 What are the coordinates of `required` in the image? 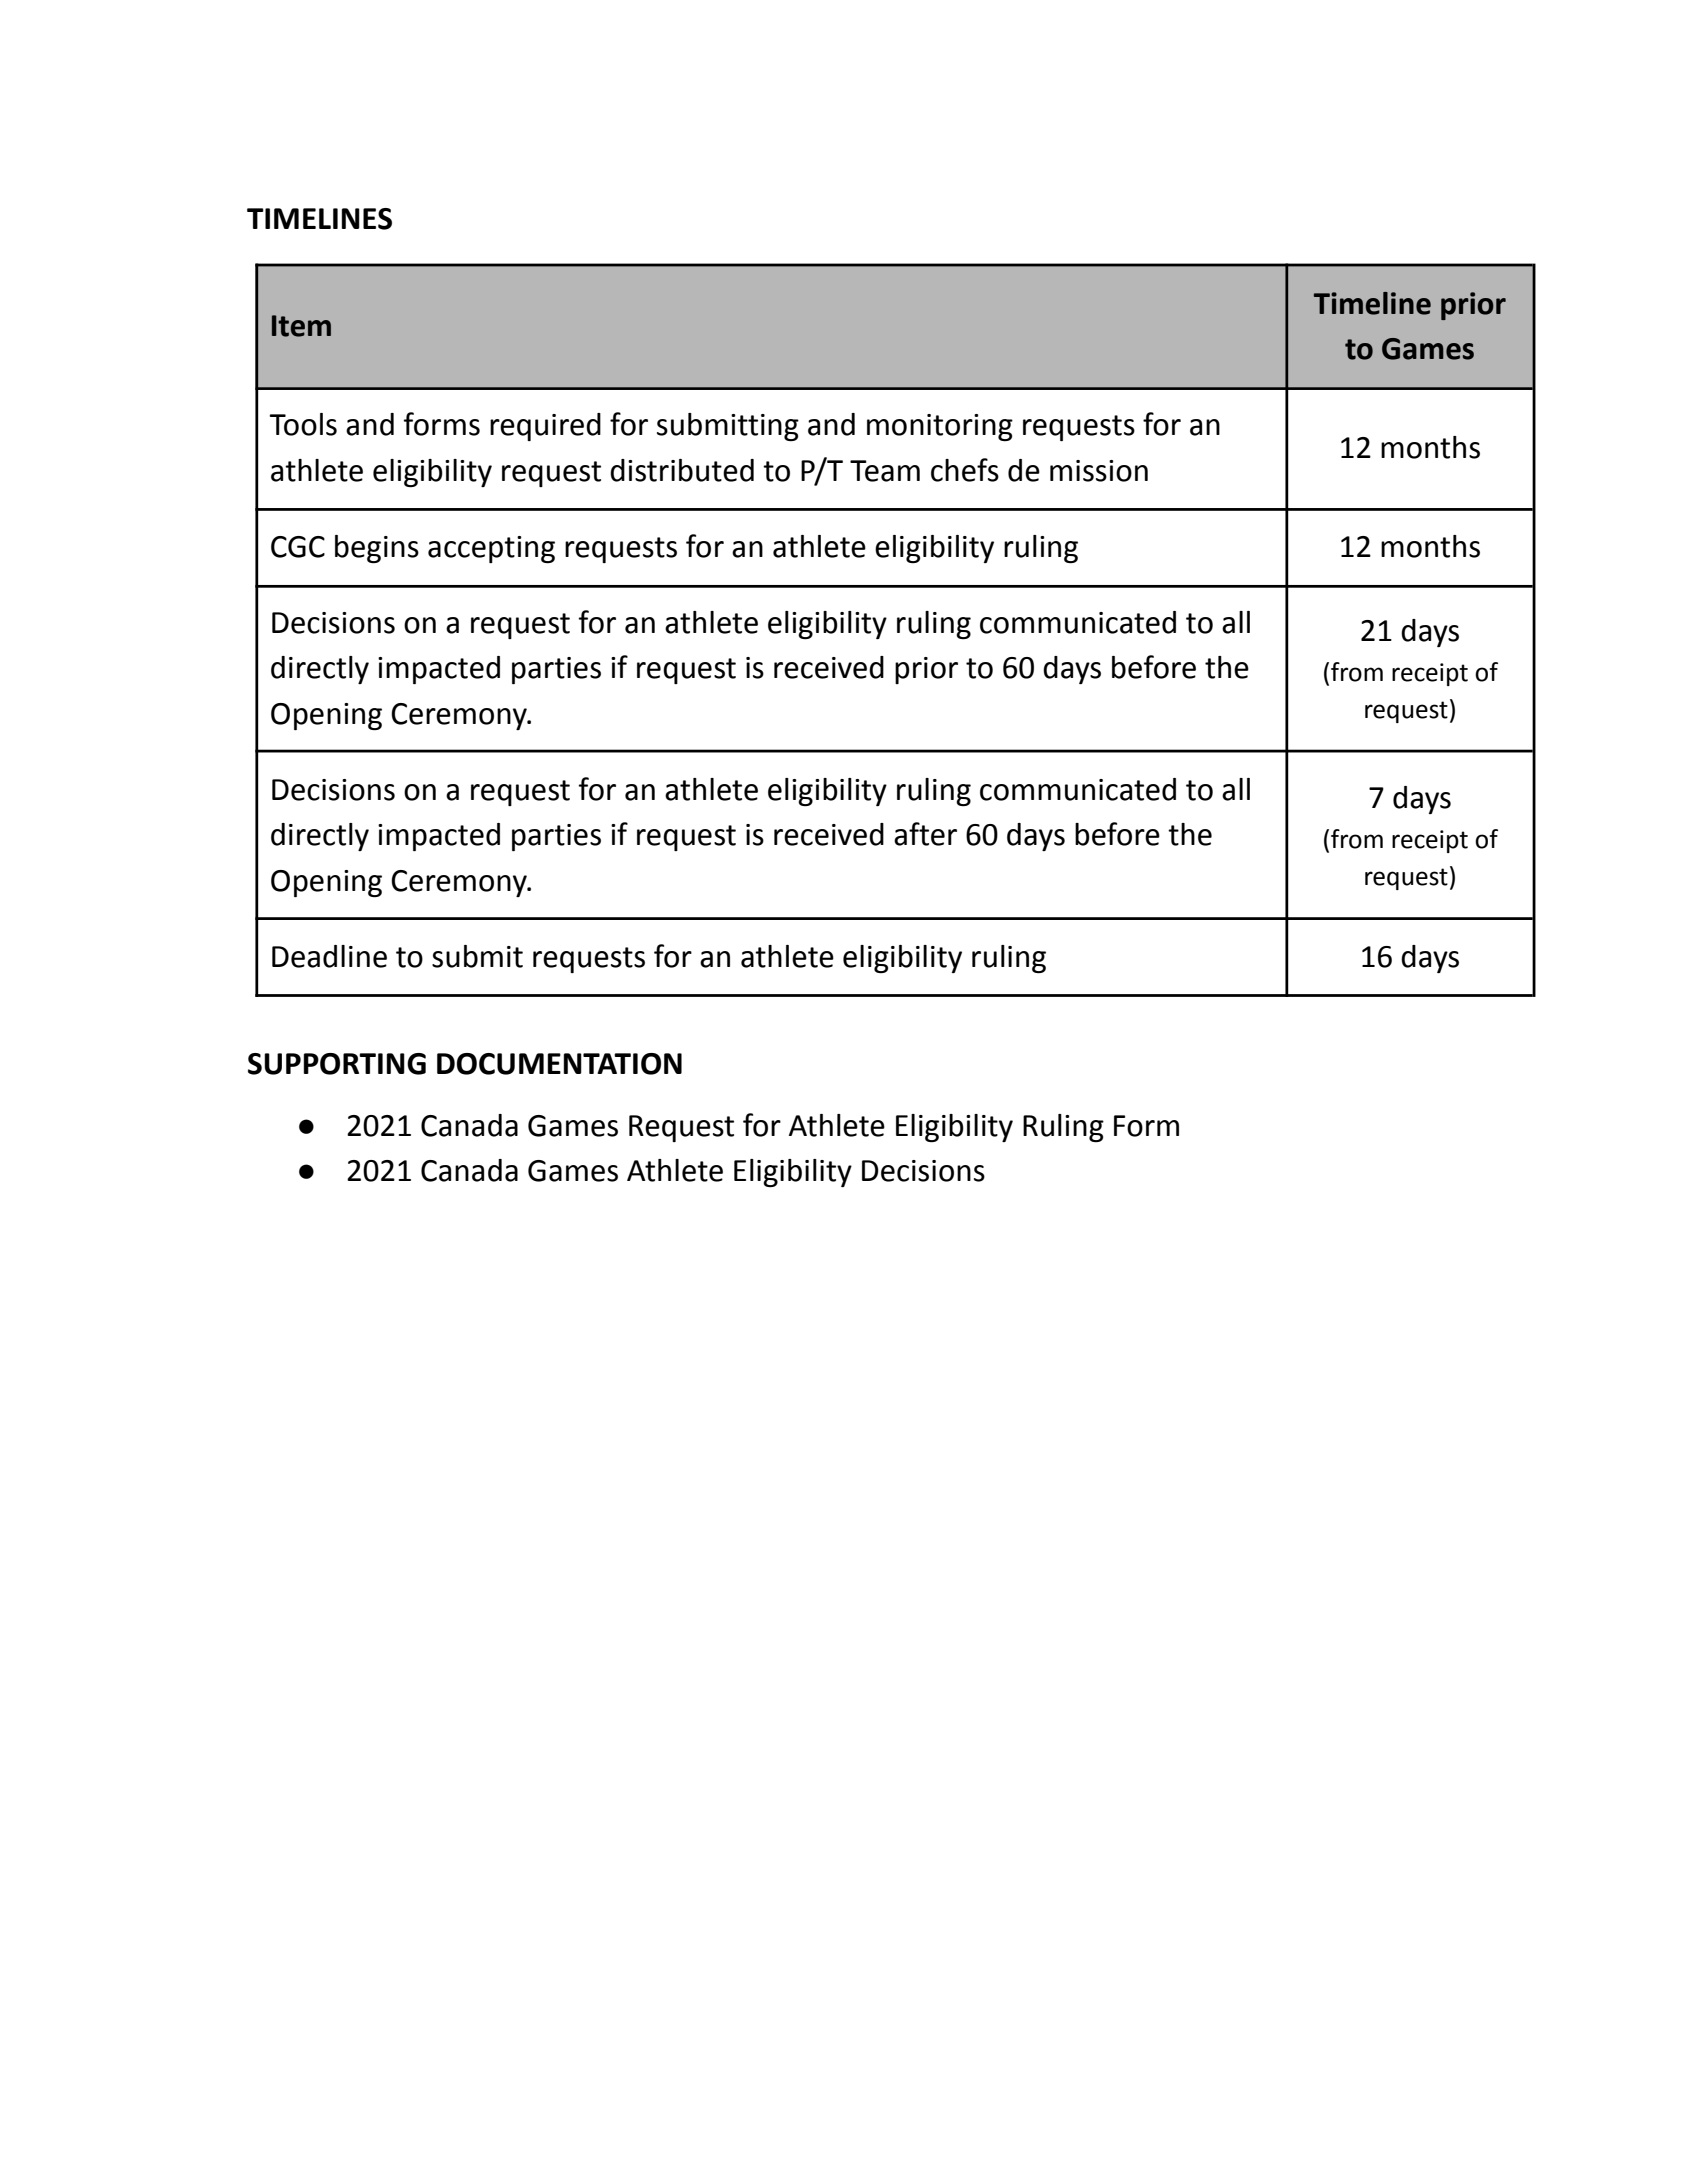 It's located at (545, 427).
